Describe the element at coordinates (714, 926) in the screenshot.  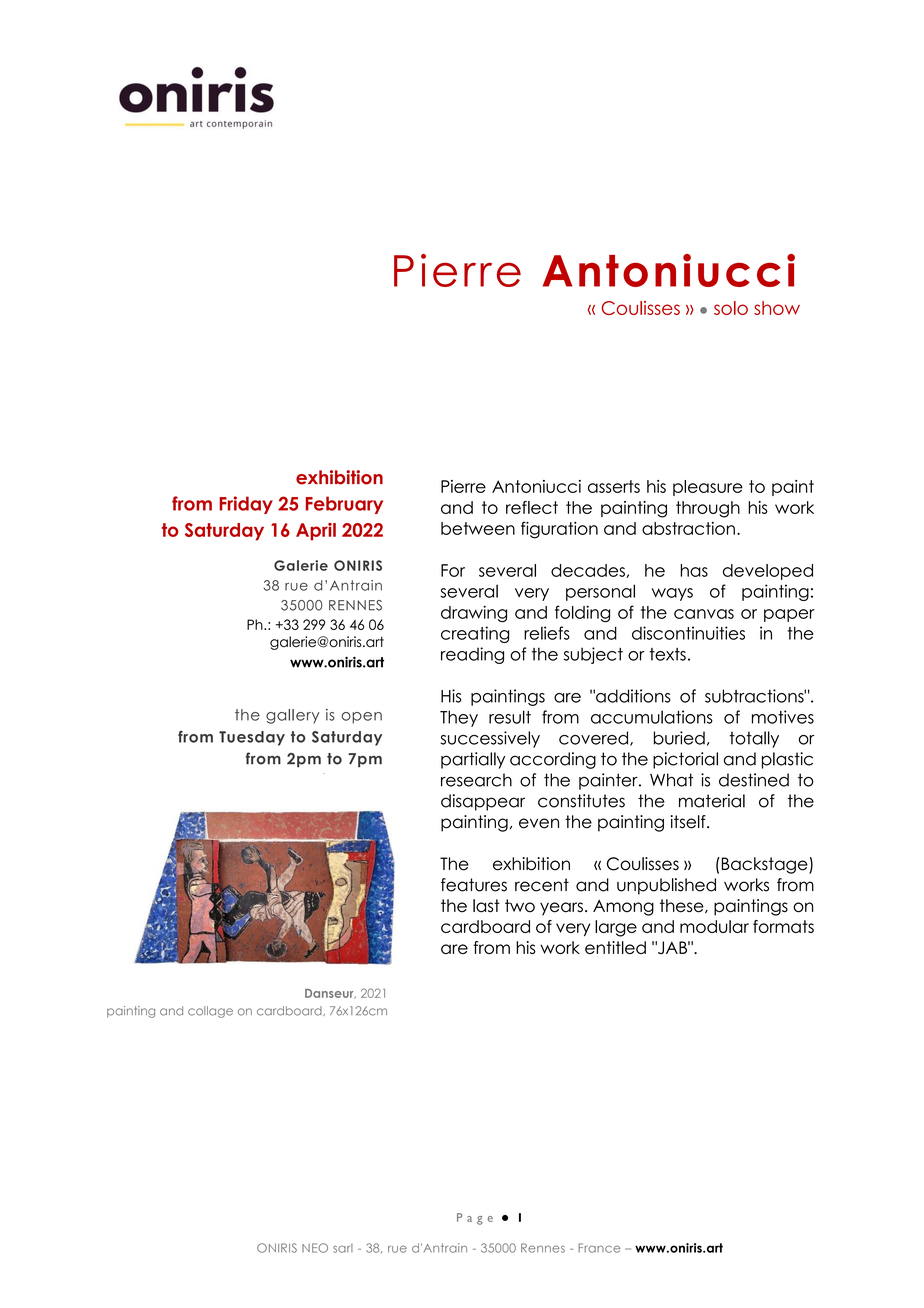
I see `modular` at that location.
